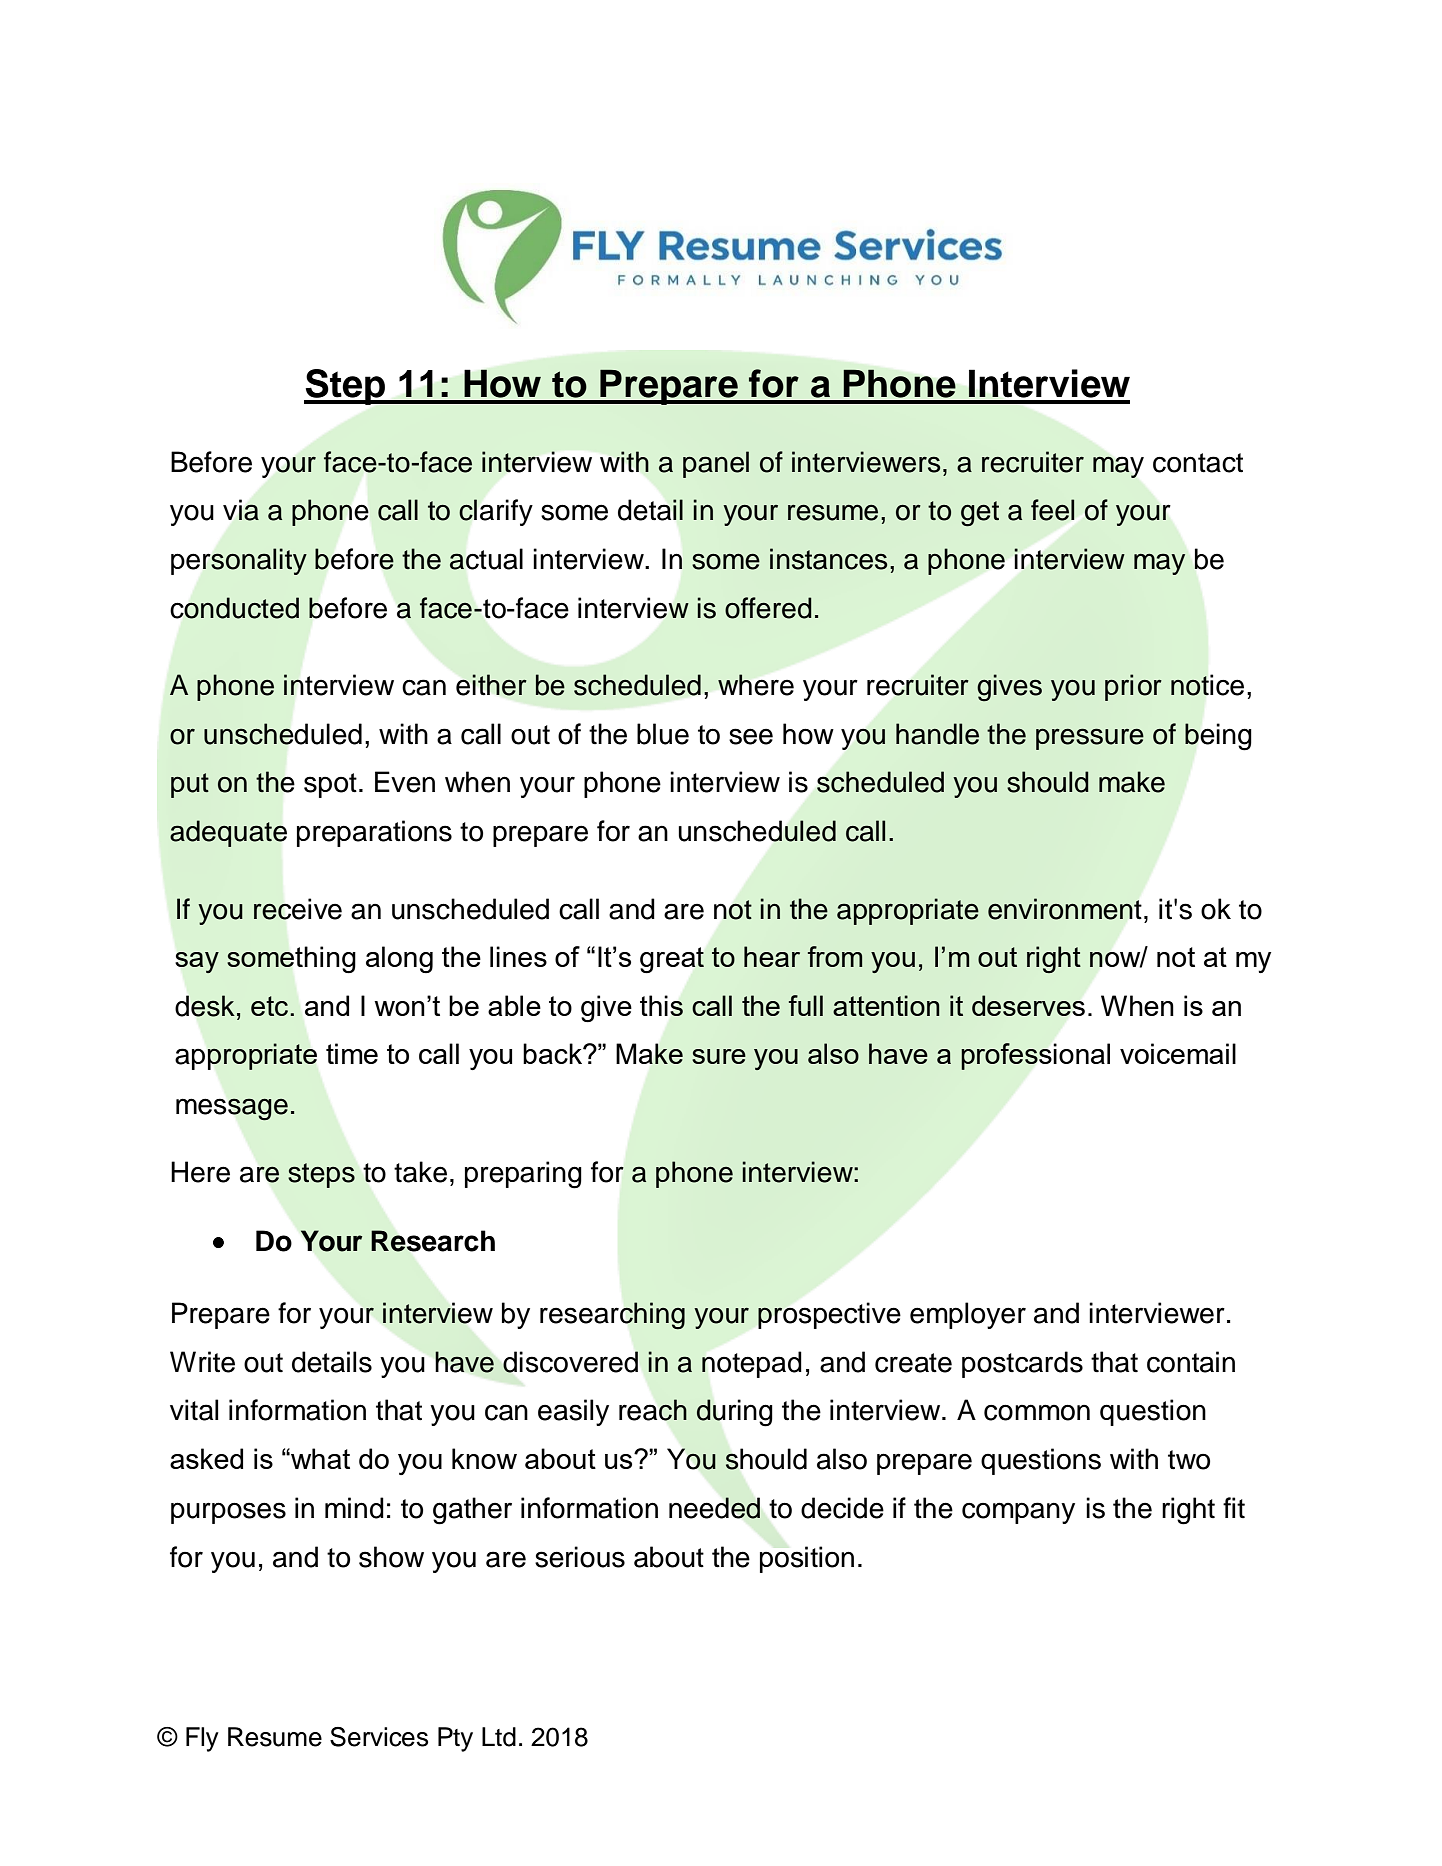 The width and height of the screenshot is (1442, 1866). Describe the element at coordinates (1018, 1513) in the screenshot. I see `company` at that location.
